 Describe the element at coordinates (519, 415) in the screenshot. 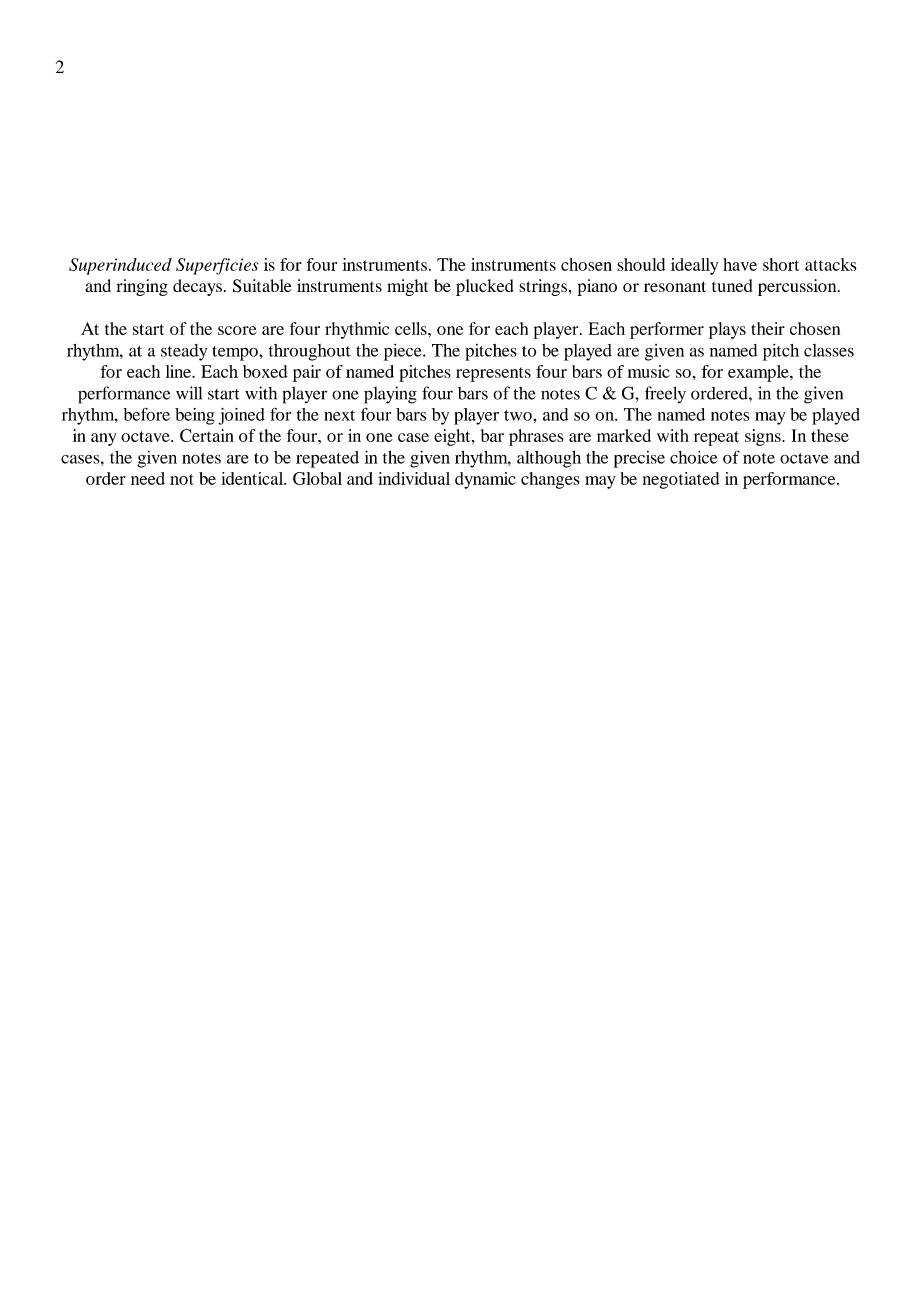

I see `two` at that location.
